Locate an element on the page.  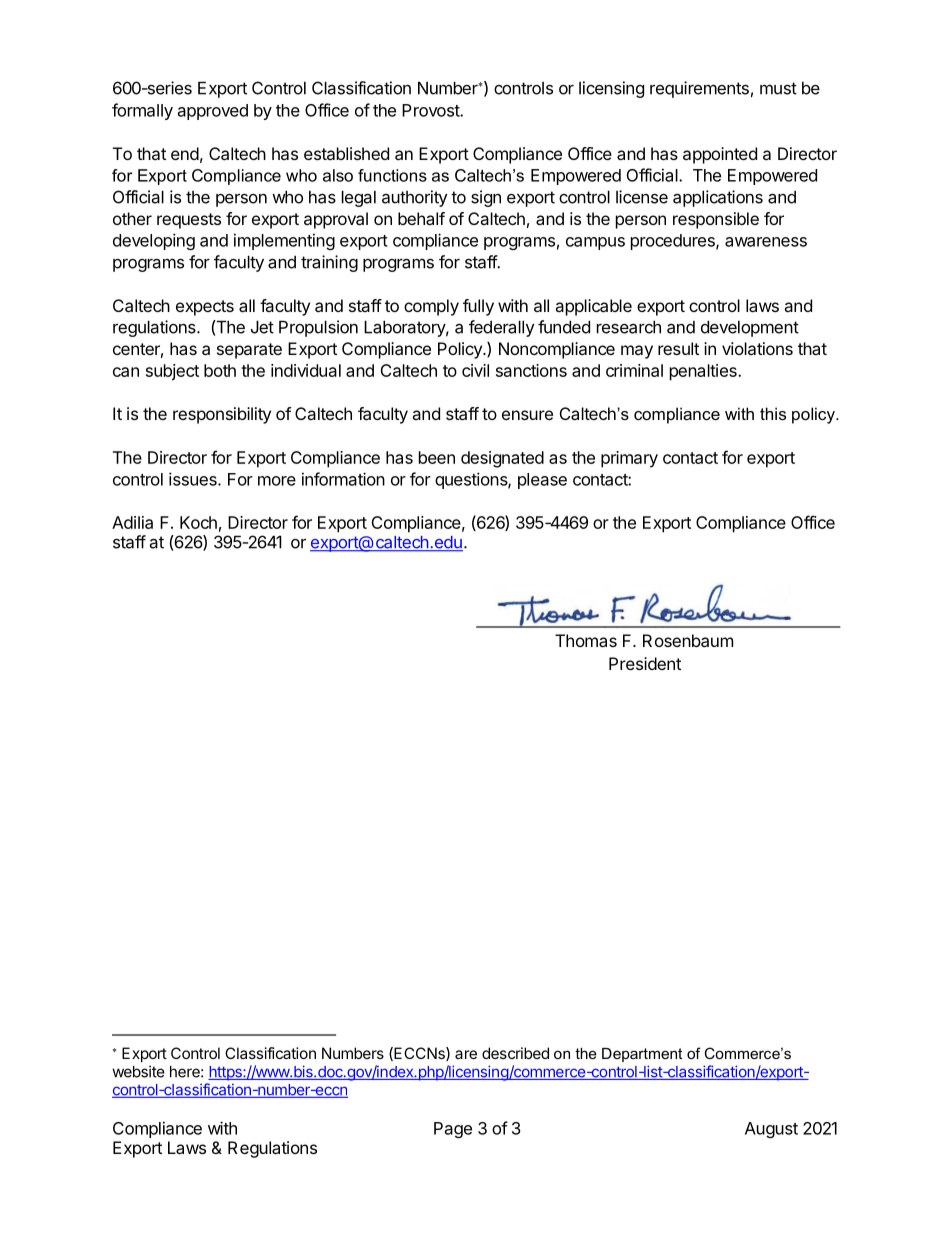
Koch is located at coordinates (198, 522).
